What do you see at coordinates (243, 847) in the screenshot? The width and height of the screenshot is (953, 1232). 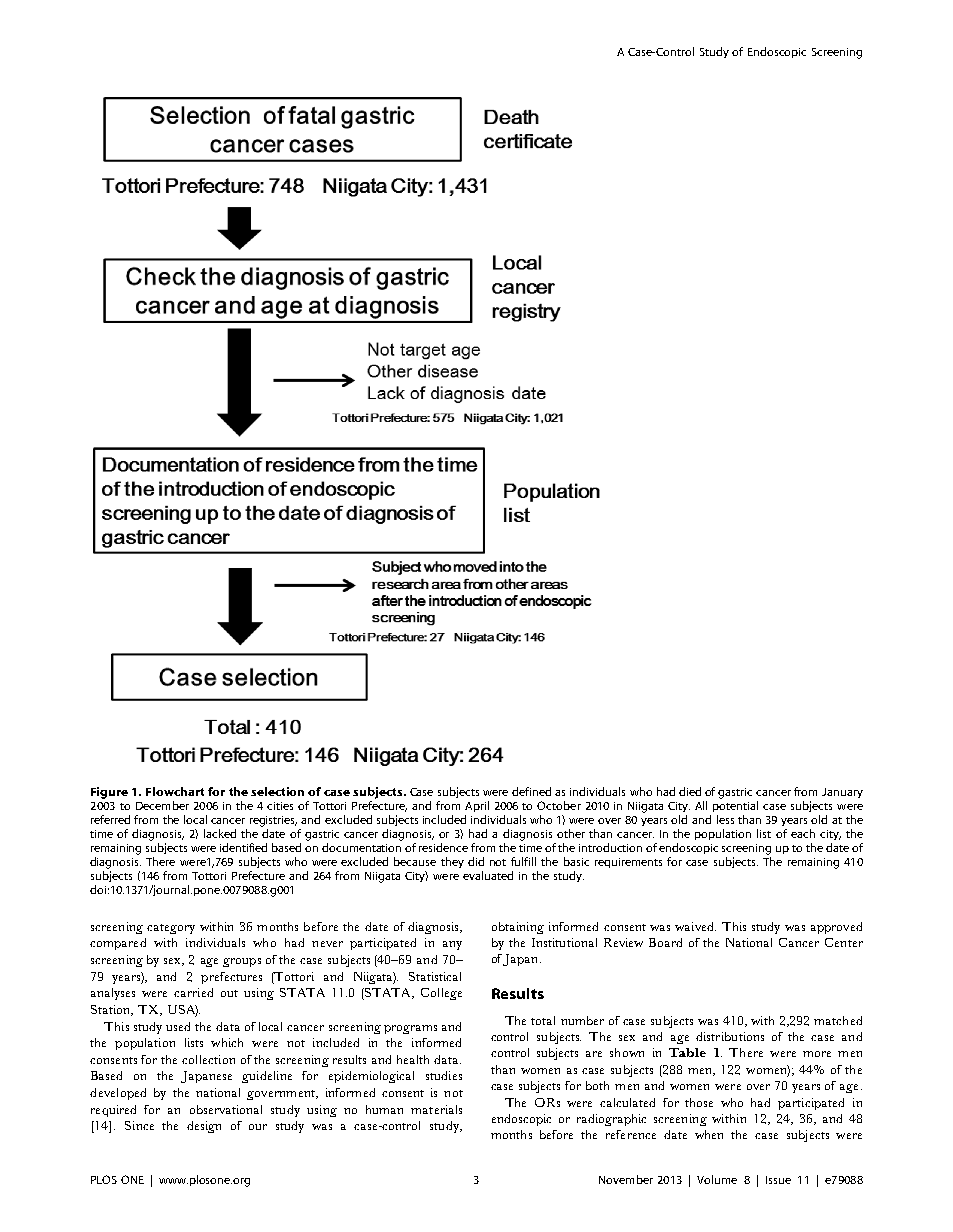 I see `identified` at bounding box center [243, 847].
